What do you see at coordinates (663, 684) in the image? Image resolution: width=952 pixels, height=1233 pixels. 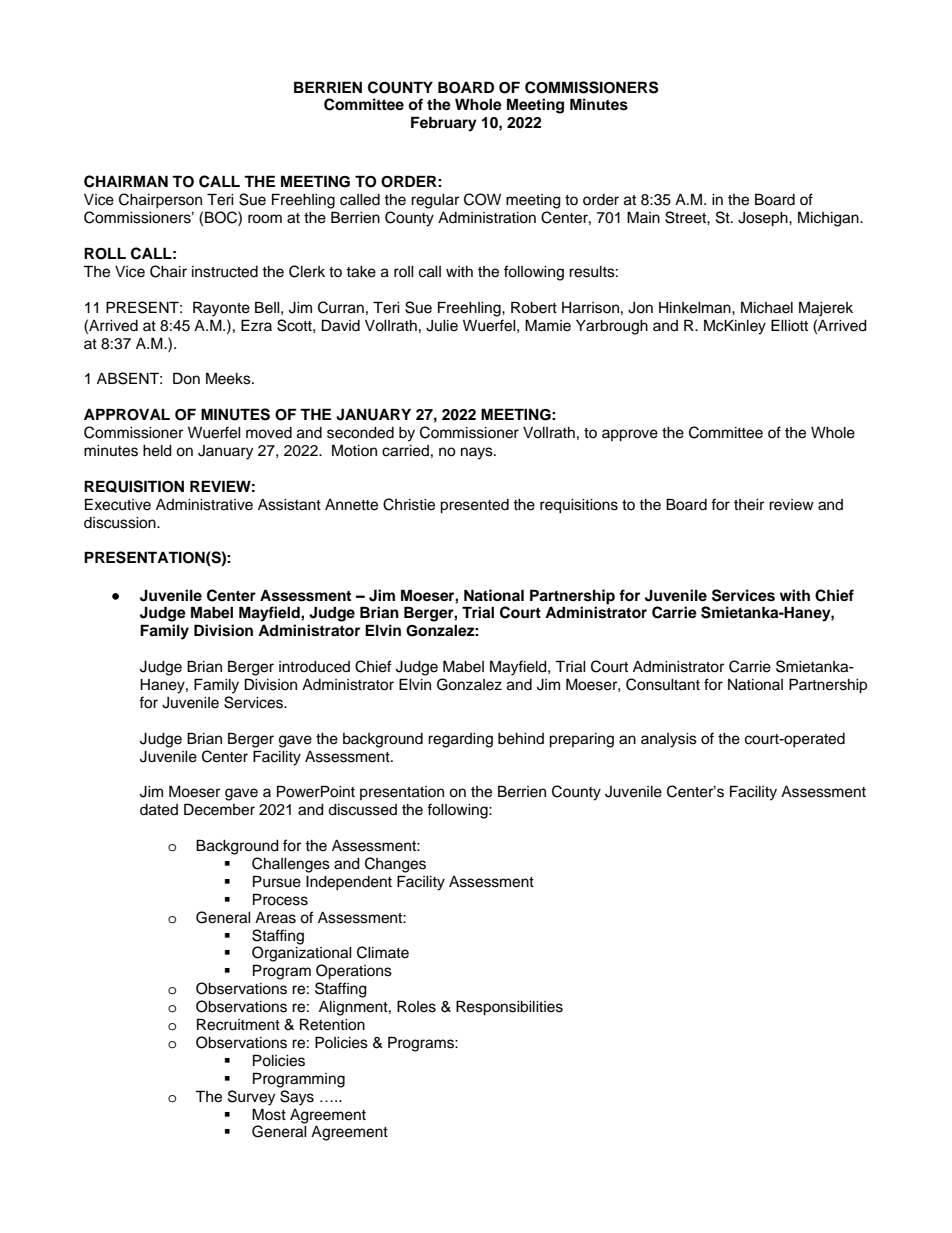 I see `Consultant` at bounding box center [663, 684].
